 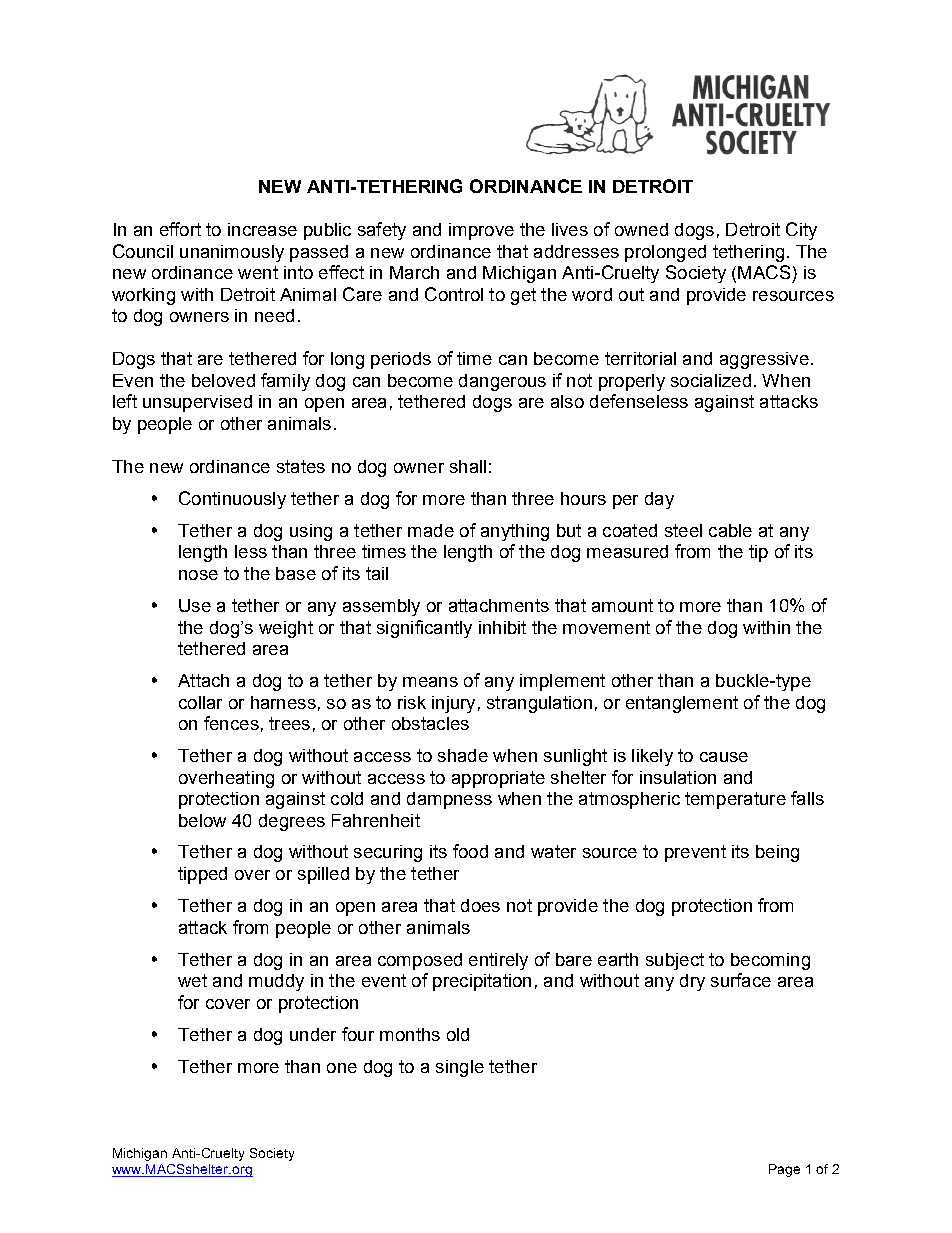 I want to click on one, so click(x=342, y=1068).
